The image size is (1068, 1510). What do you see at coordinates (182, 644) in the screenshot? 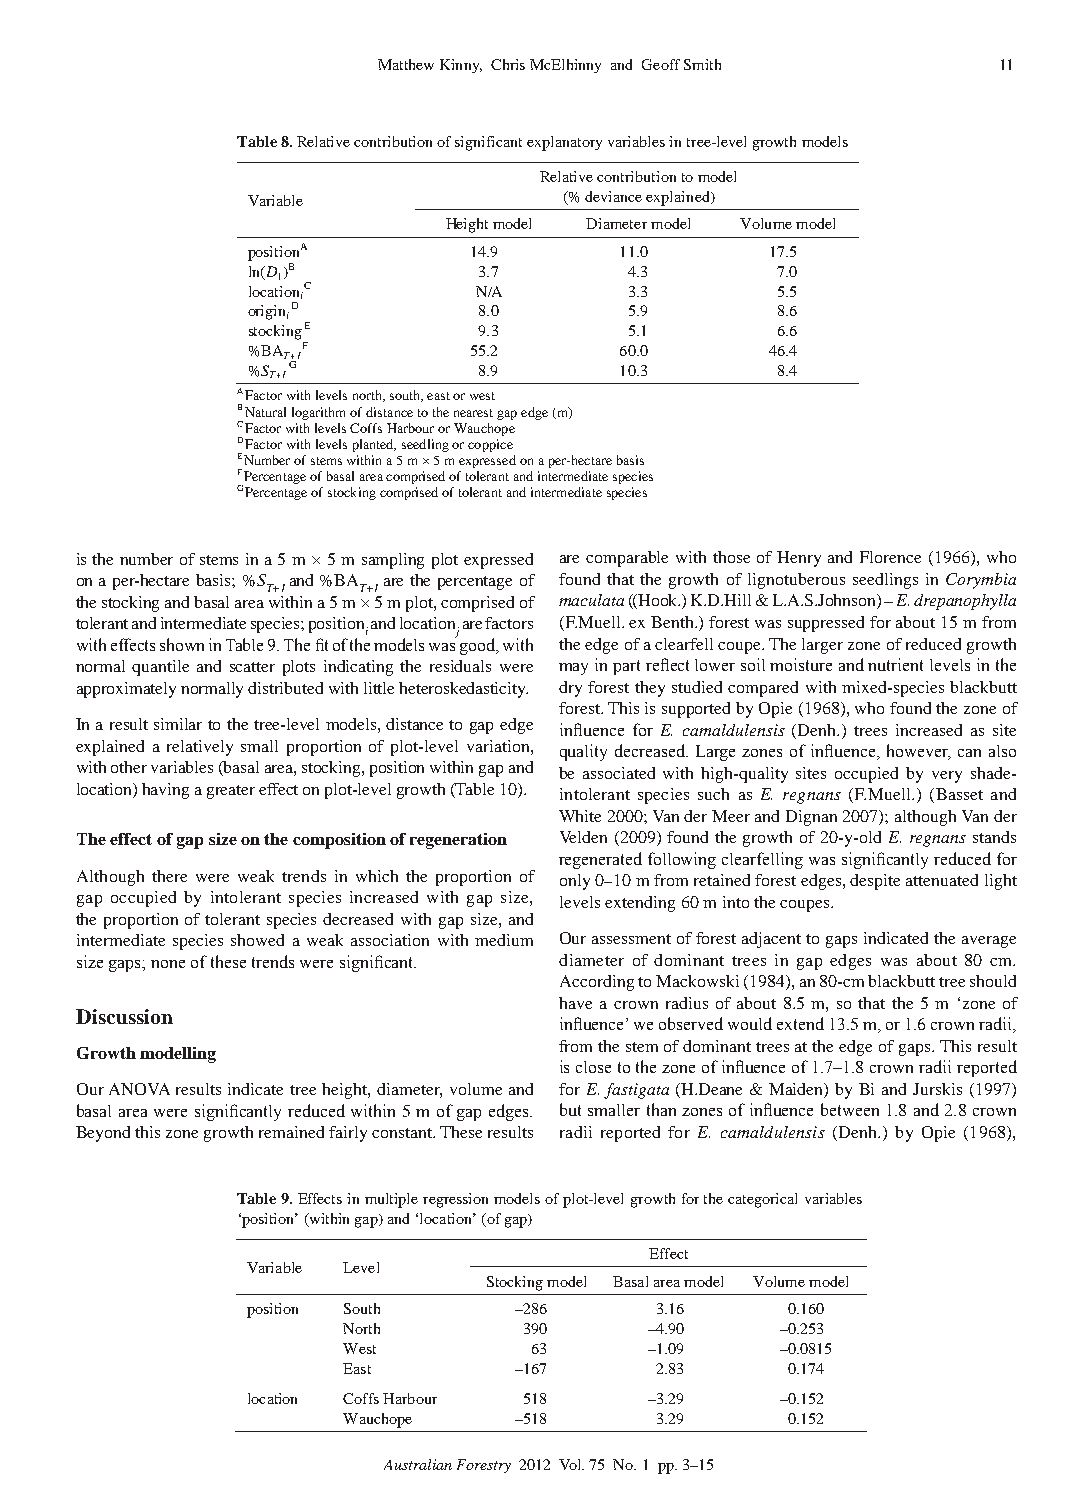
I see `shown` at bounding box center [182, 644].
